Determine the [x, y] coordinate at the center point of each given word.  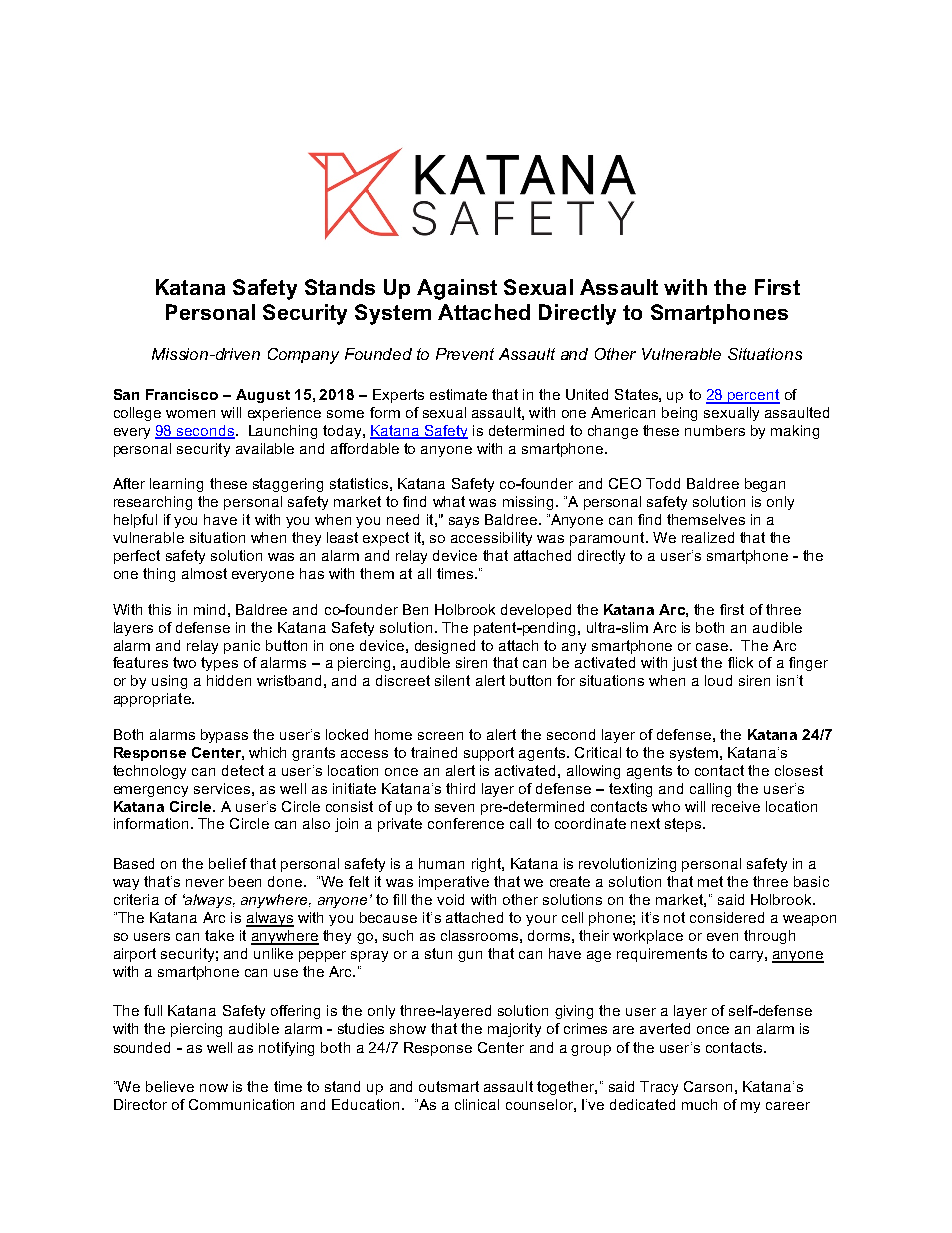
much [699, 1104]
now [214, 1088]
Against [457, 289]
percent [753, 396]
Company [303, 356]
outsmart [449, 1086]
